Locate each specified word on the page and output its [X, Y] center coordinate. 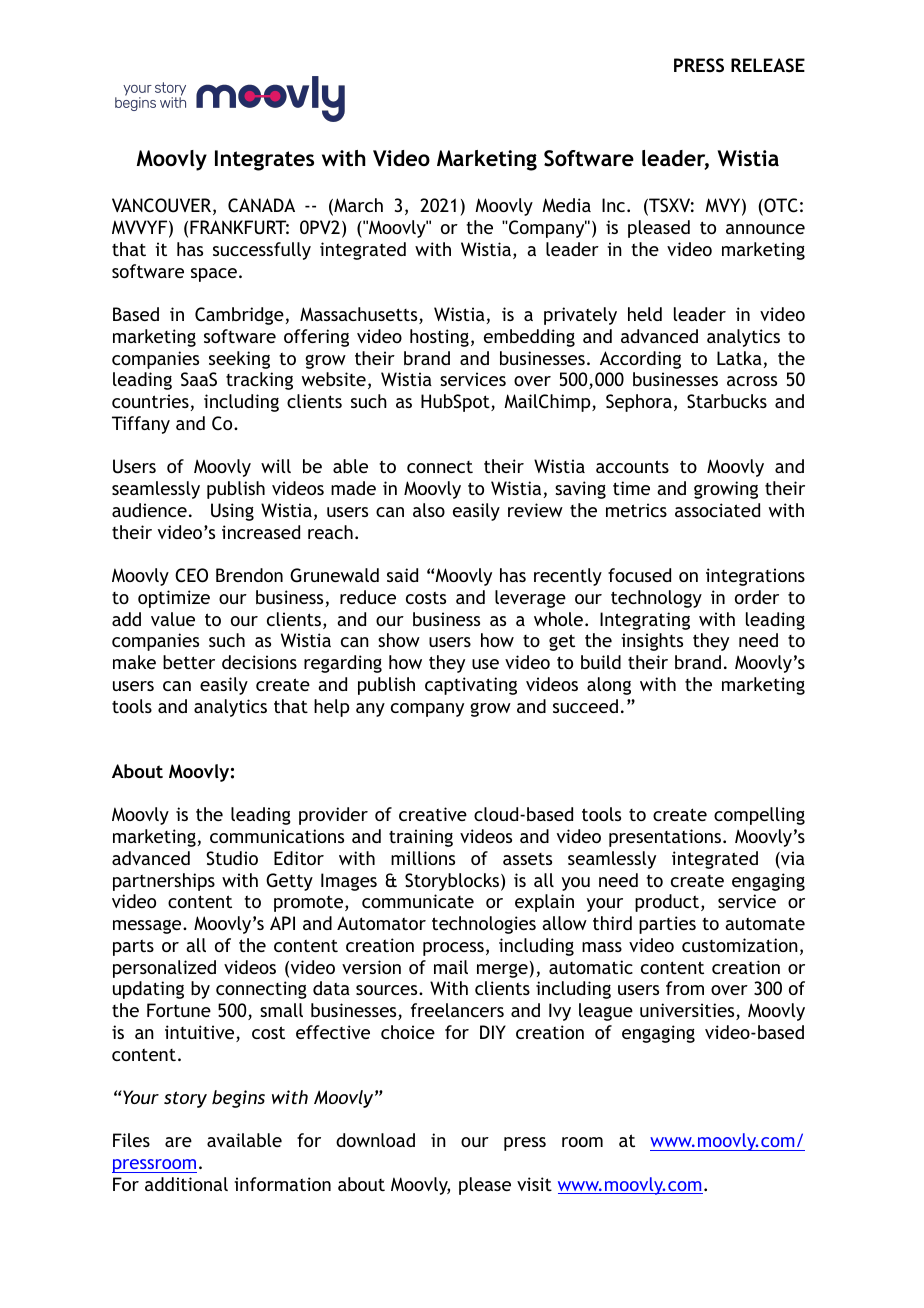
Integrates [264, 160]
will [276, 466]
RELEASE [768, 65]
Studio [232, 858]
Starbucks [727, 401]
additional [186, 1184]
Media [566, 205]
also [429, 510]
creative [433, 814]
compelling [759, 816]
